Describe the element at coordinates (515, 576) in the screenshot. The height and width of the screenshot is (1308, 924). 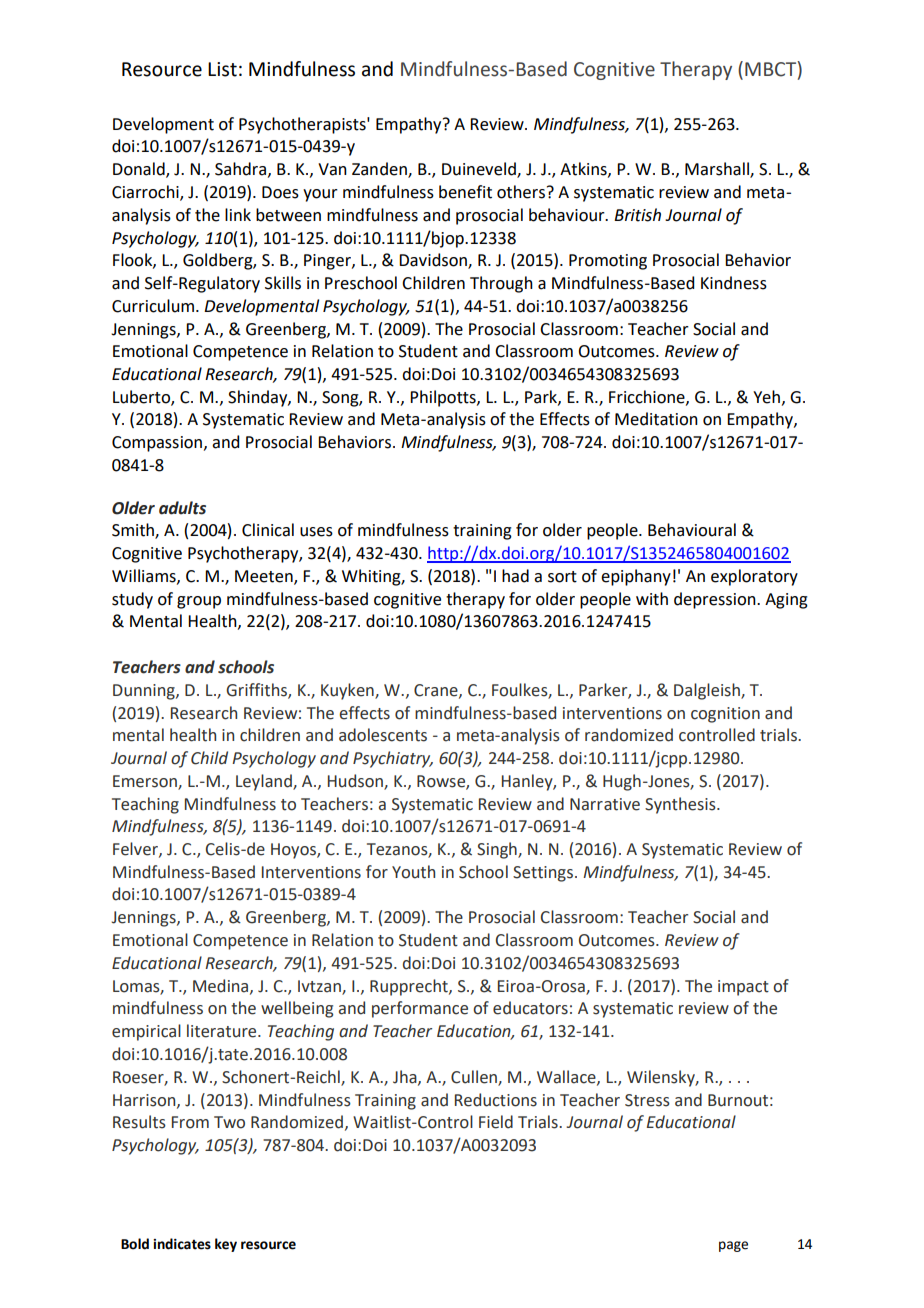
I see `had` at that location.
